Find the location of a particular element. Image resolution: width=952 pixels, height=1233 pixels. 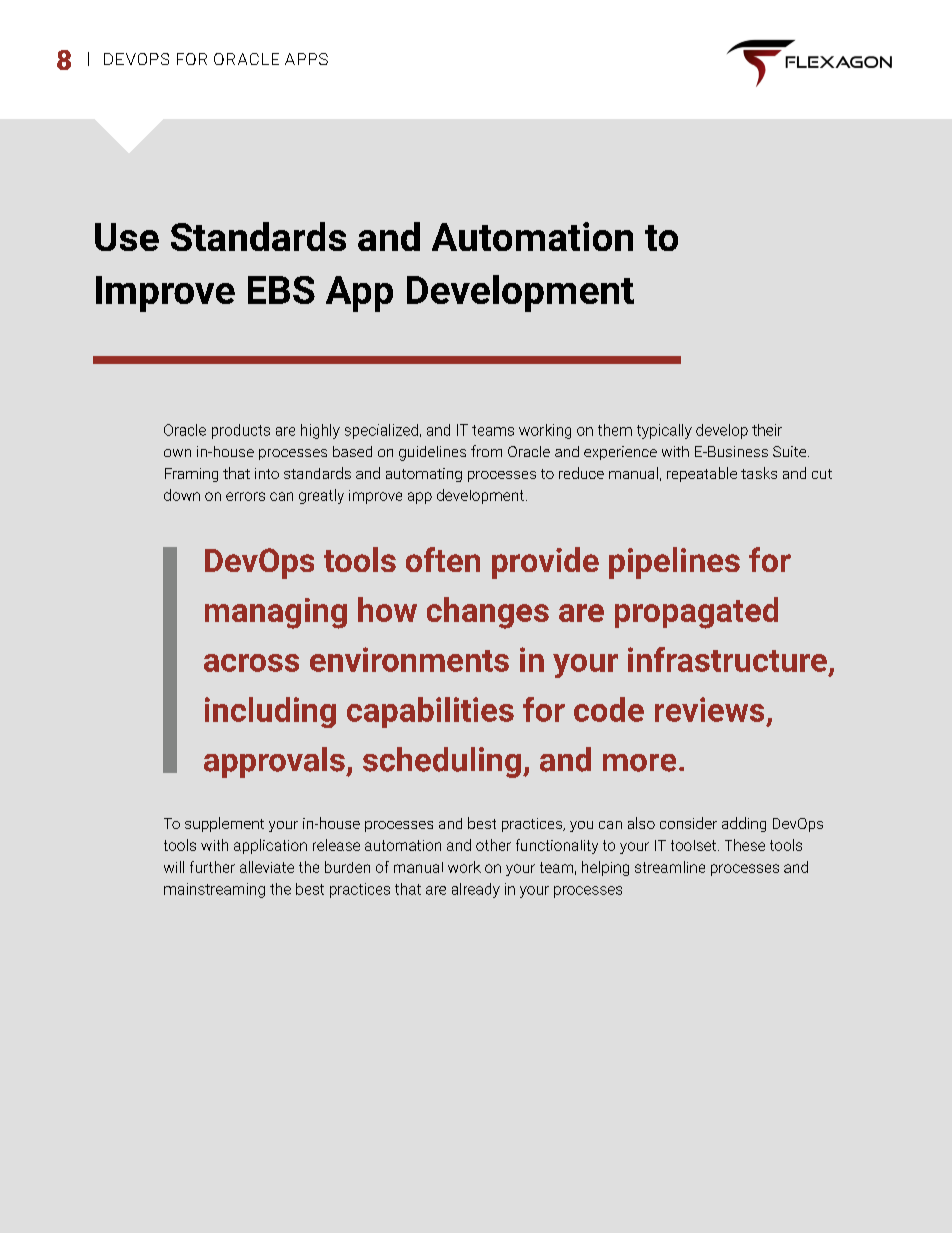

typically is located at coordinates (664, 431).
